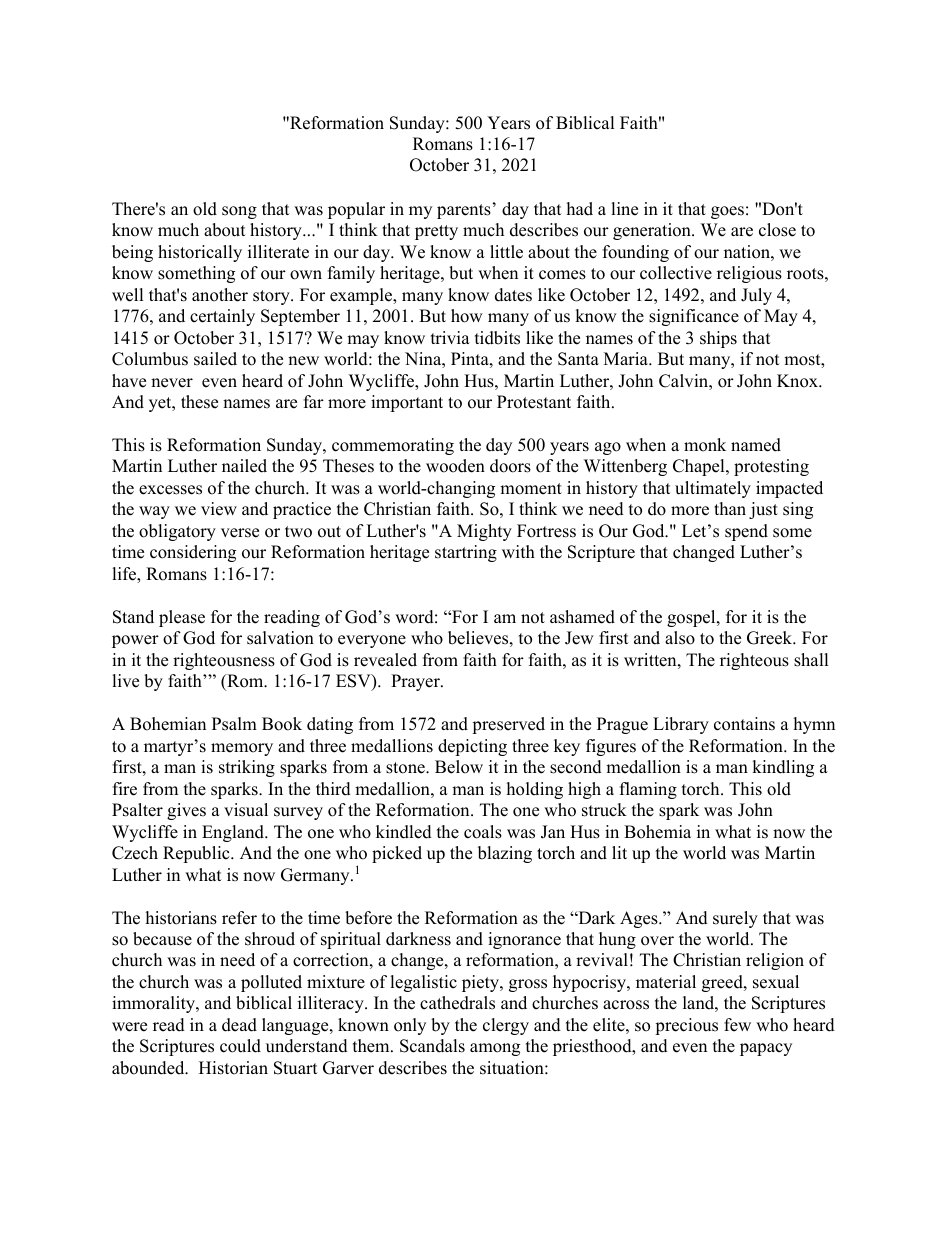 This document has width=952, height=1233. What do you see at coordinates (777, 230) in the document?
I see `close` at bounding box center [777, 230].
